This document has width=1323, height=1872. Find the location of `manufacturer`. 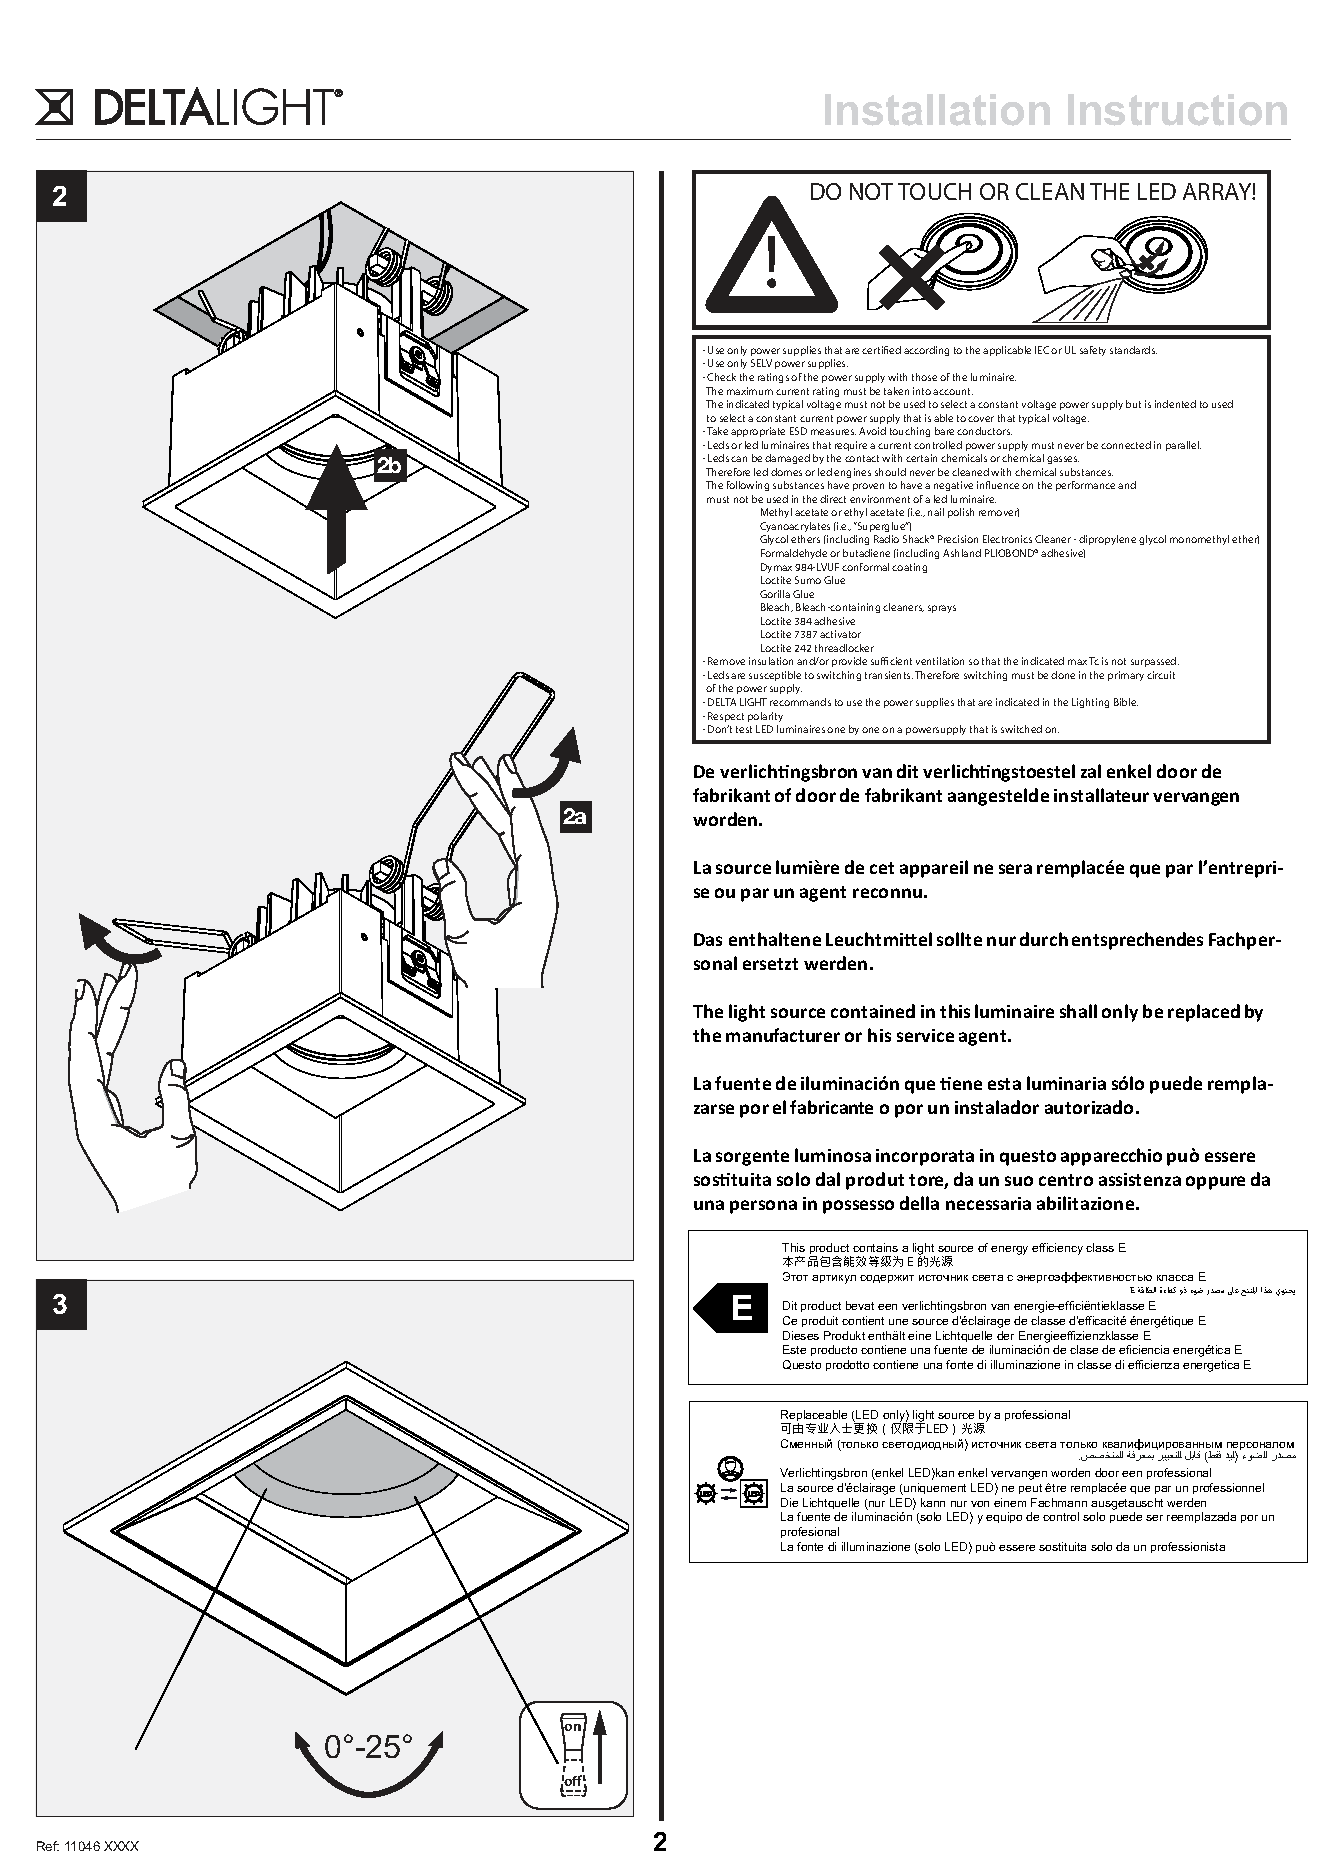

manufacturer is located at coordinates (783, 1035).
